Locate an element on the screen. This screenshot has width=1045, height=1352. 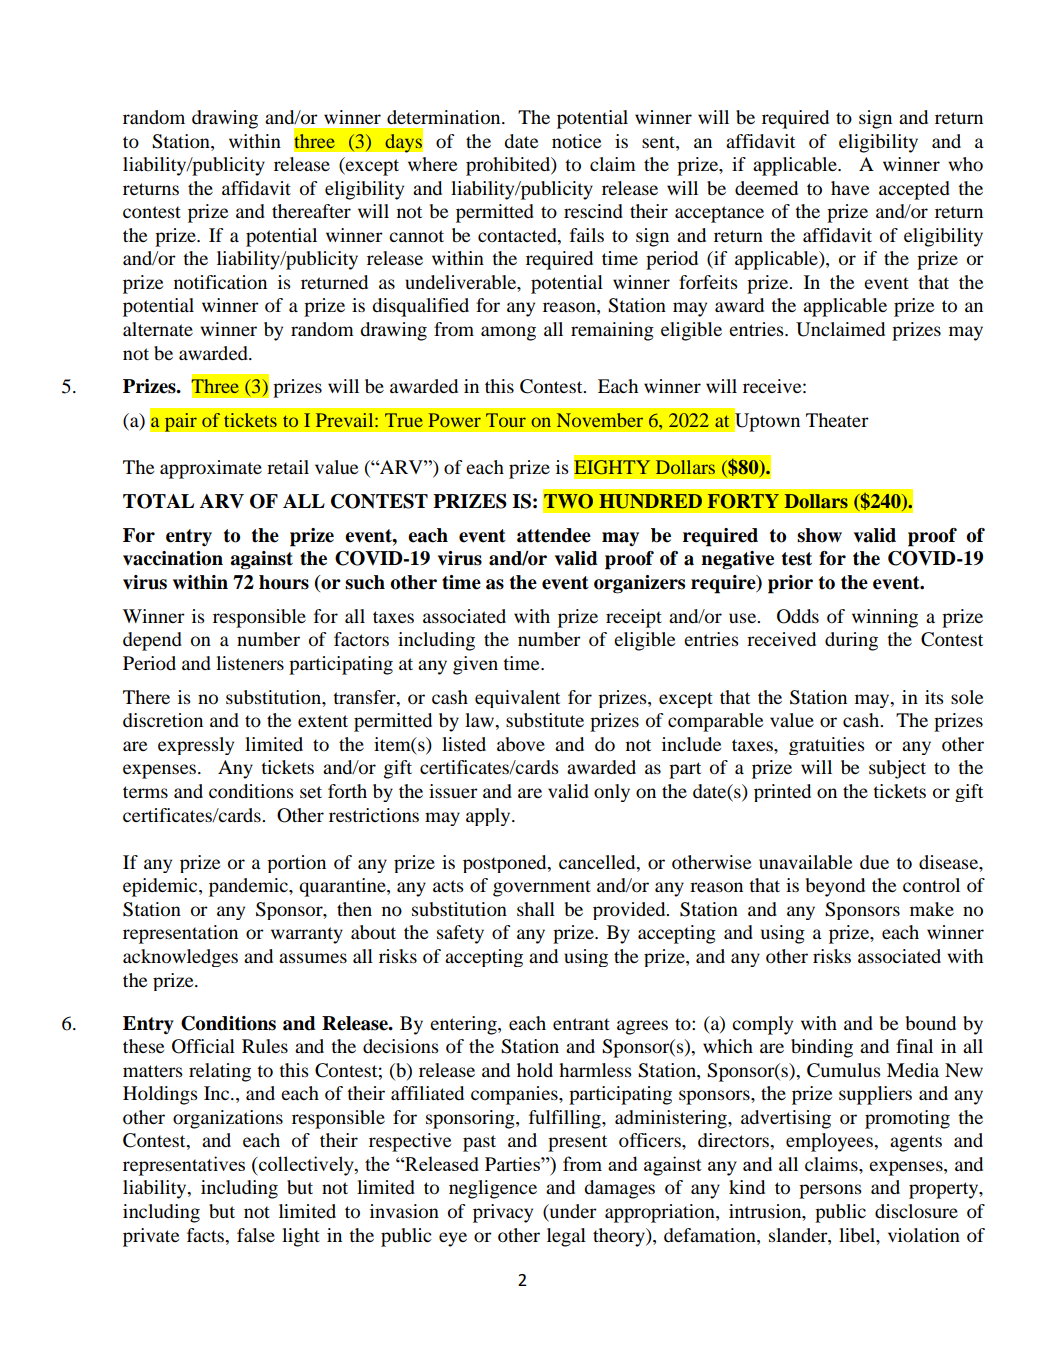
Theater is located at coordinates (837, 420).
